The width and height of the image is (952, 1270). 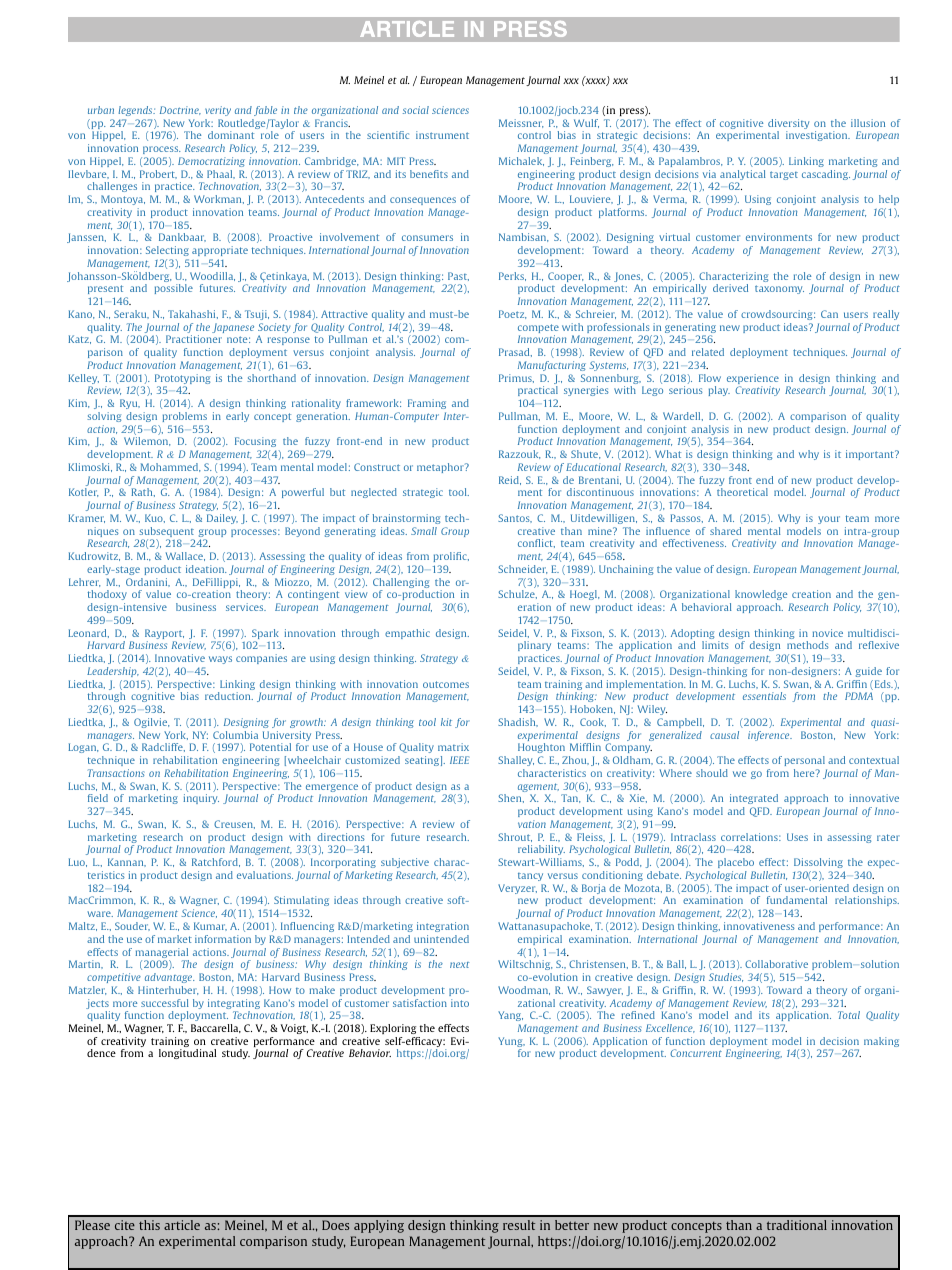 What do you see at coordinates (220, 660) in the image?
I see `ways` at bounding box center [220, 660].
